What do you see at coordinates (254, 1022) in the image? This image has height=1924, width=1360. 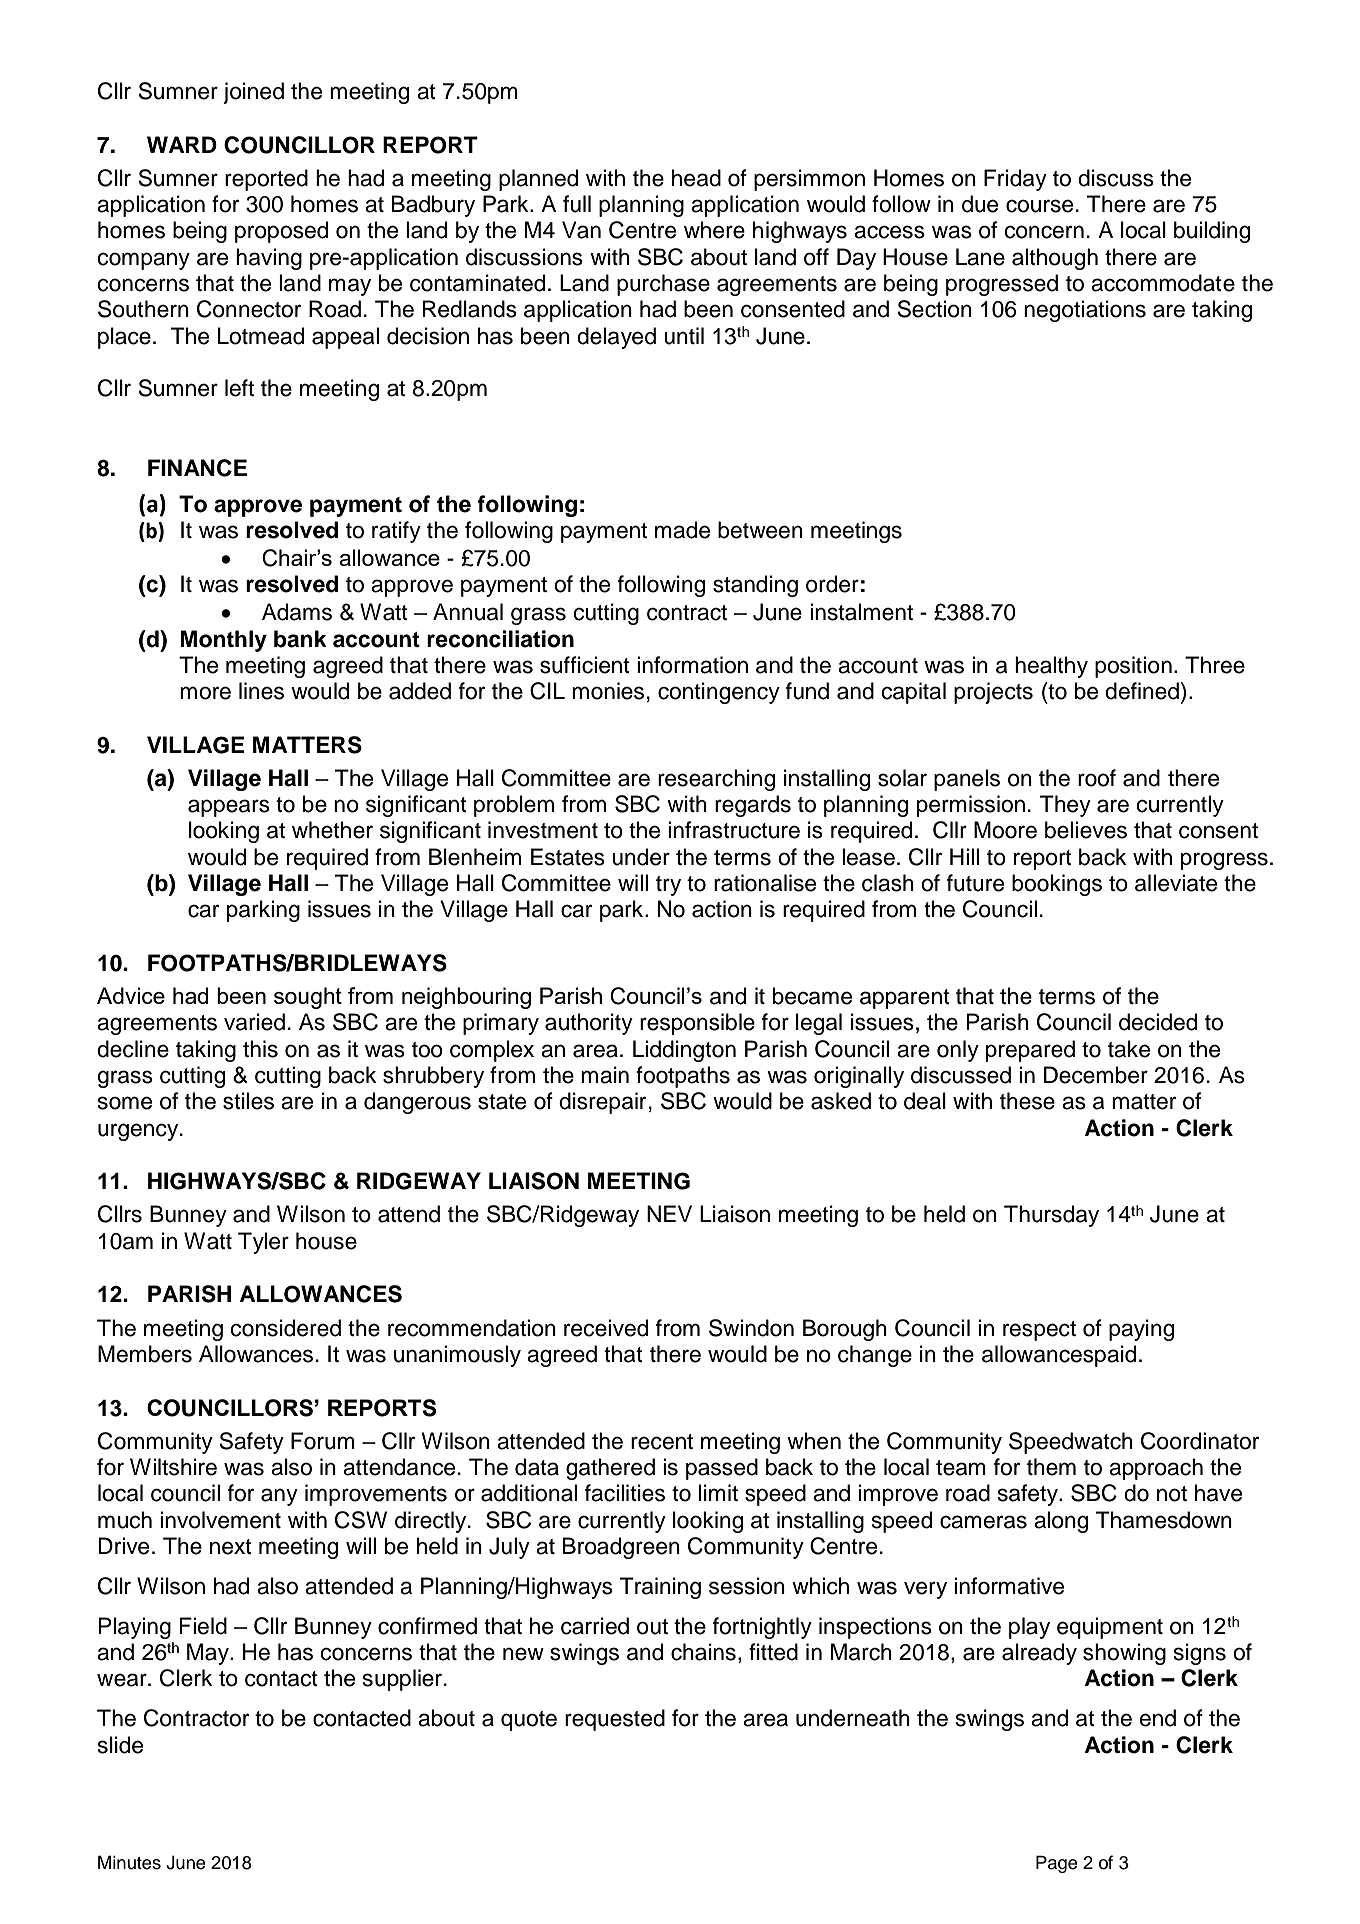 I see `varied` at bounding box center [254, 1022].
